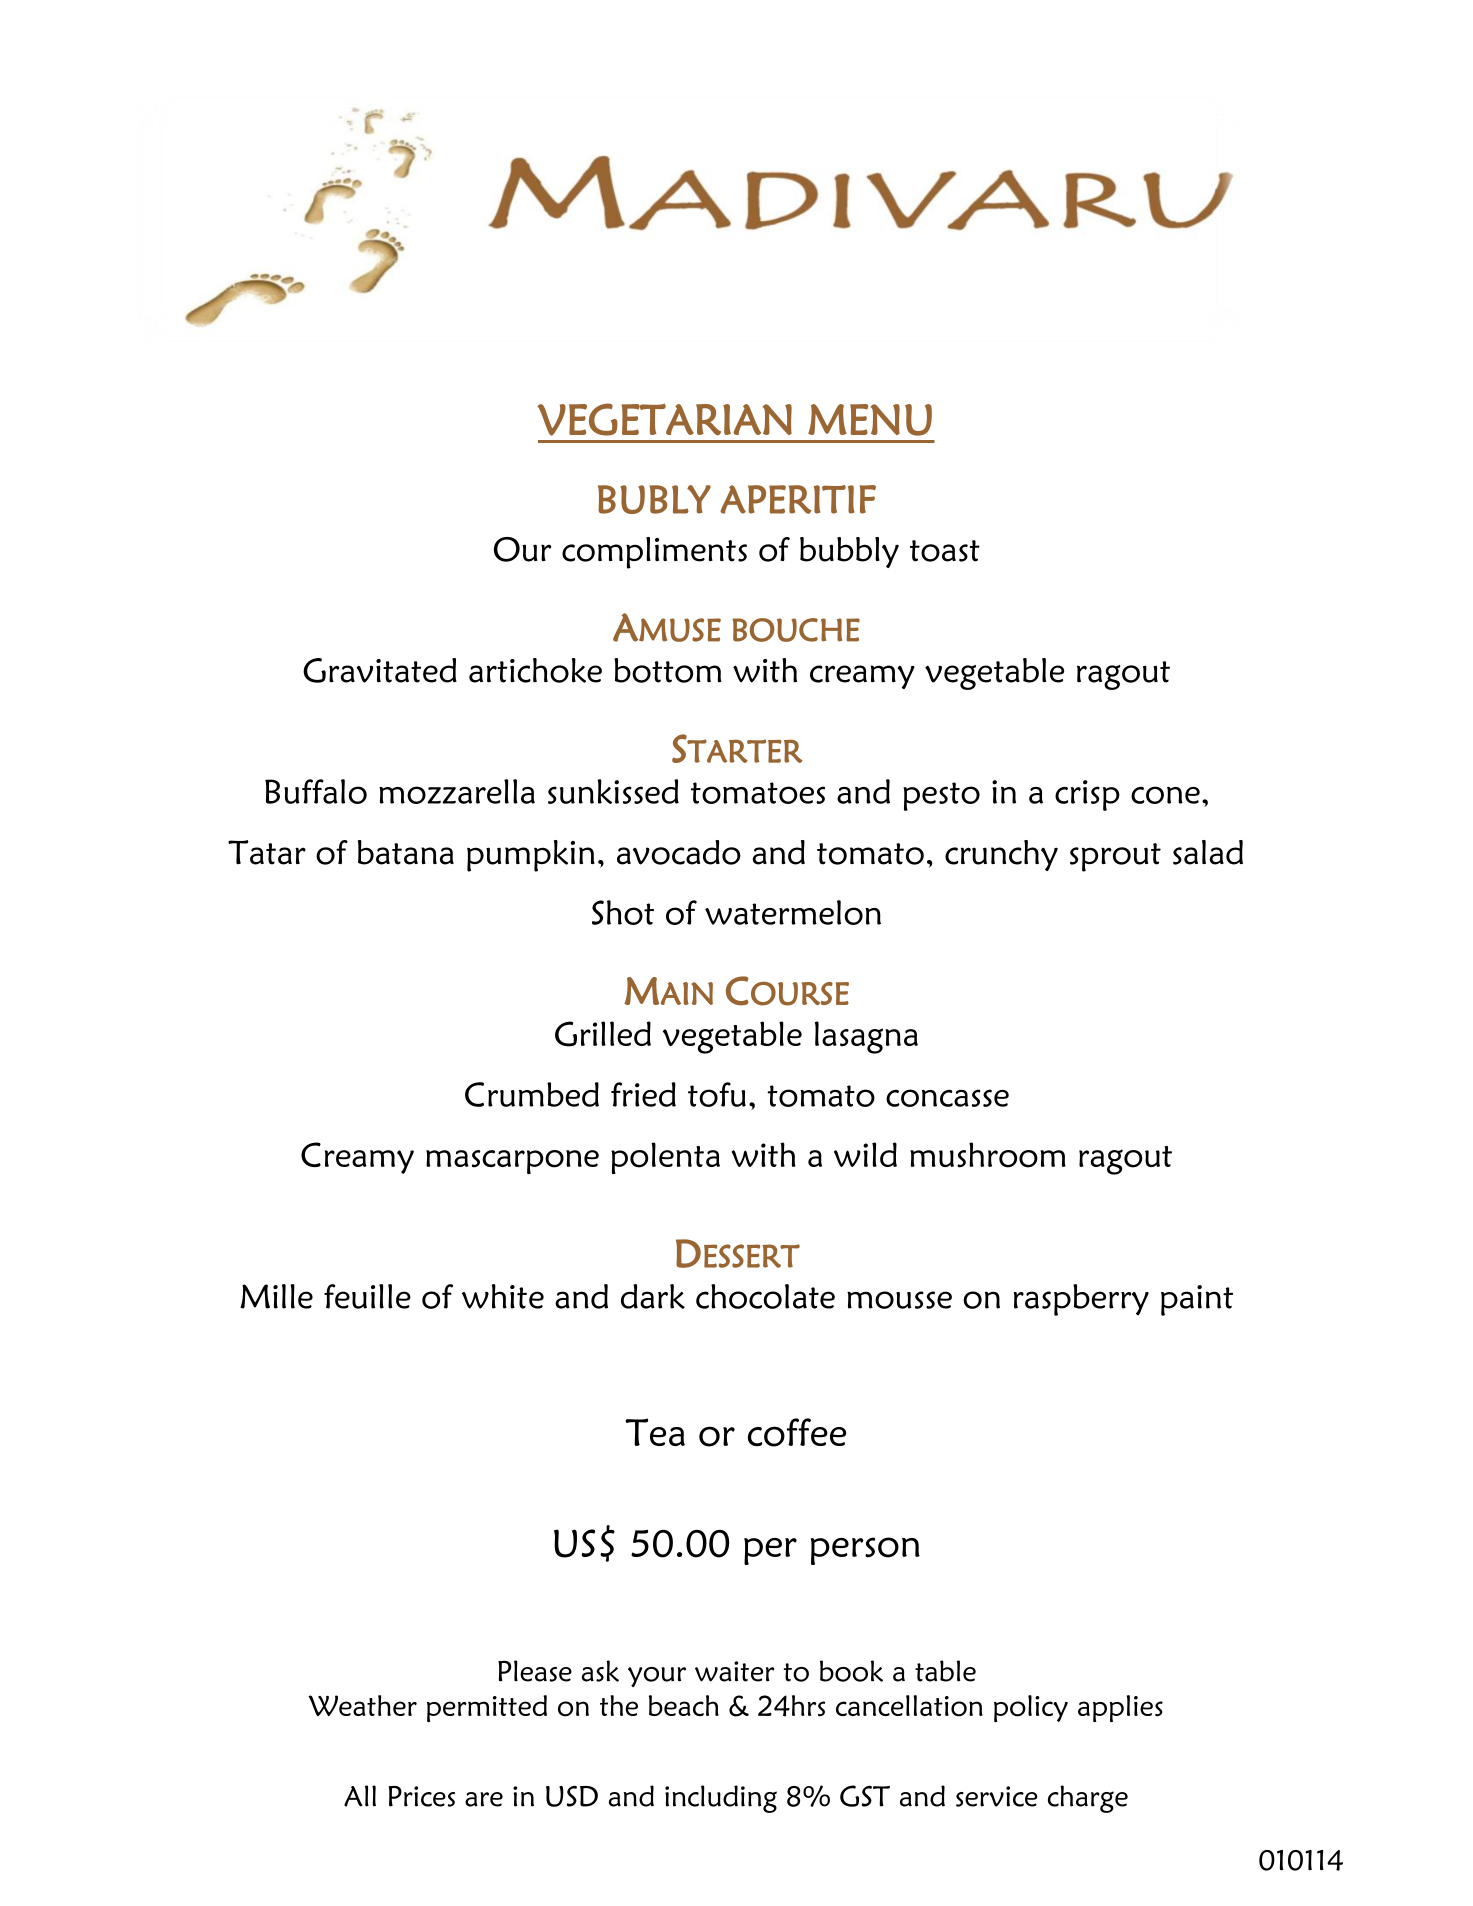  I want to click on mascarpone, so click(512, 1162).
